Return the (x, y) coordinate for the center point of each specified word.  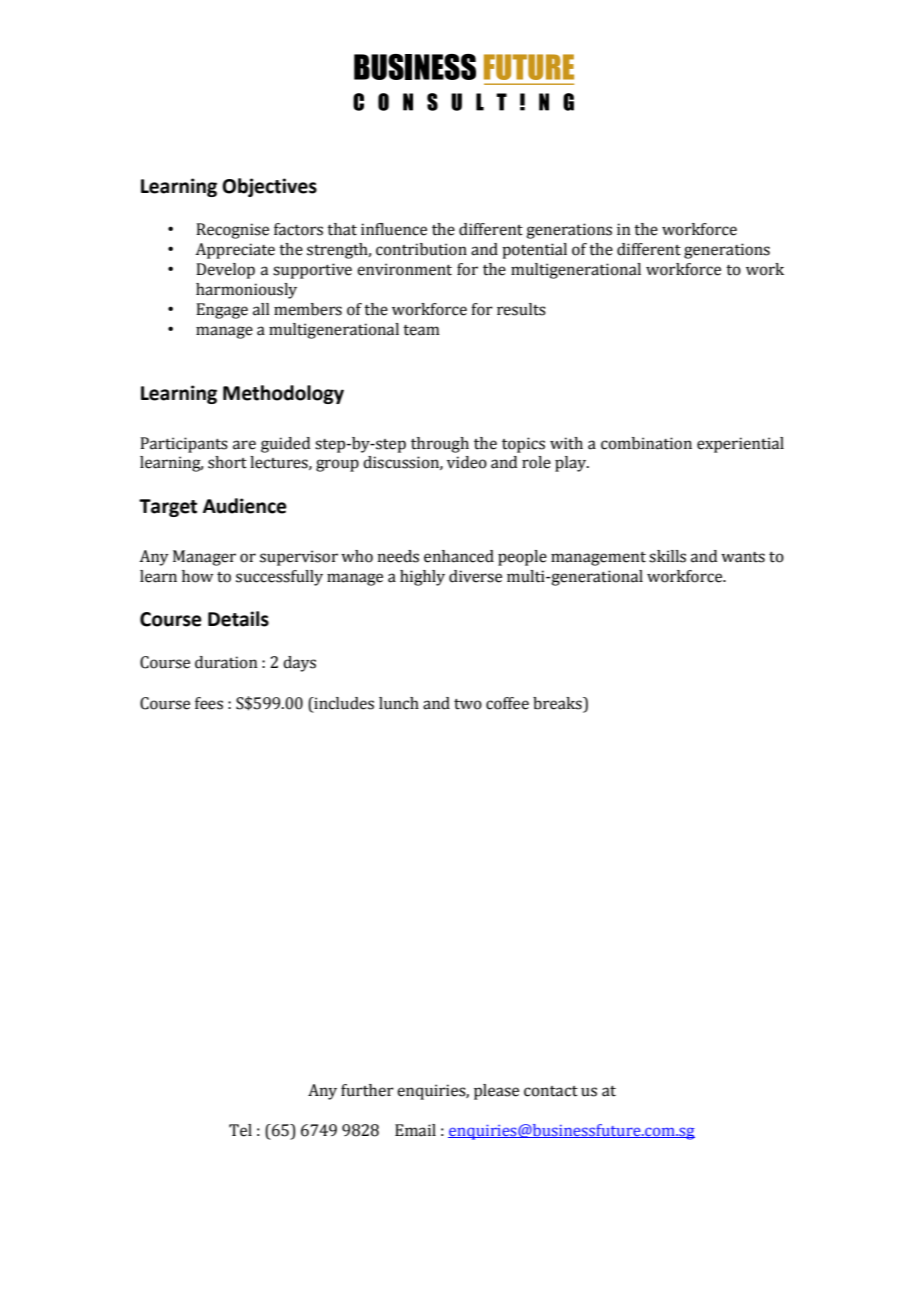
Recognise (232, 231)
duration (226, 662)
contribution (421, 249)
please (496, 1092)
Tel (240, 1130)
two (468, 704)
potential (534, 251)
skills (667, 556)
